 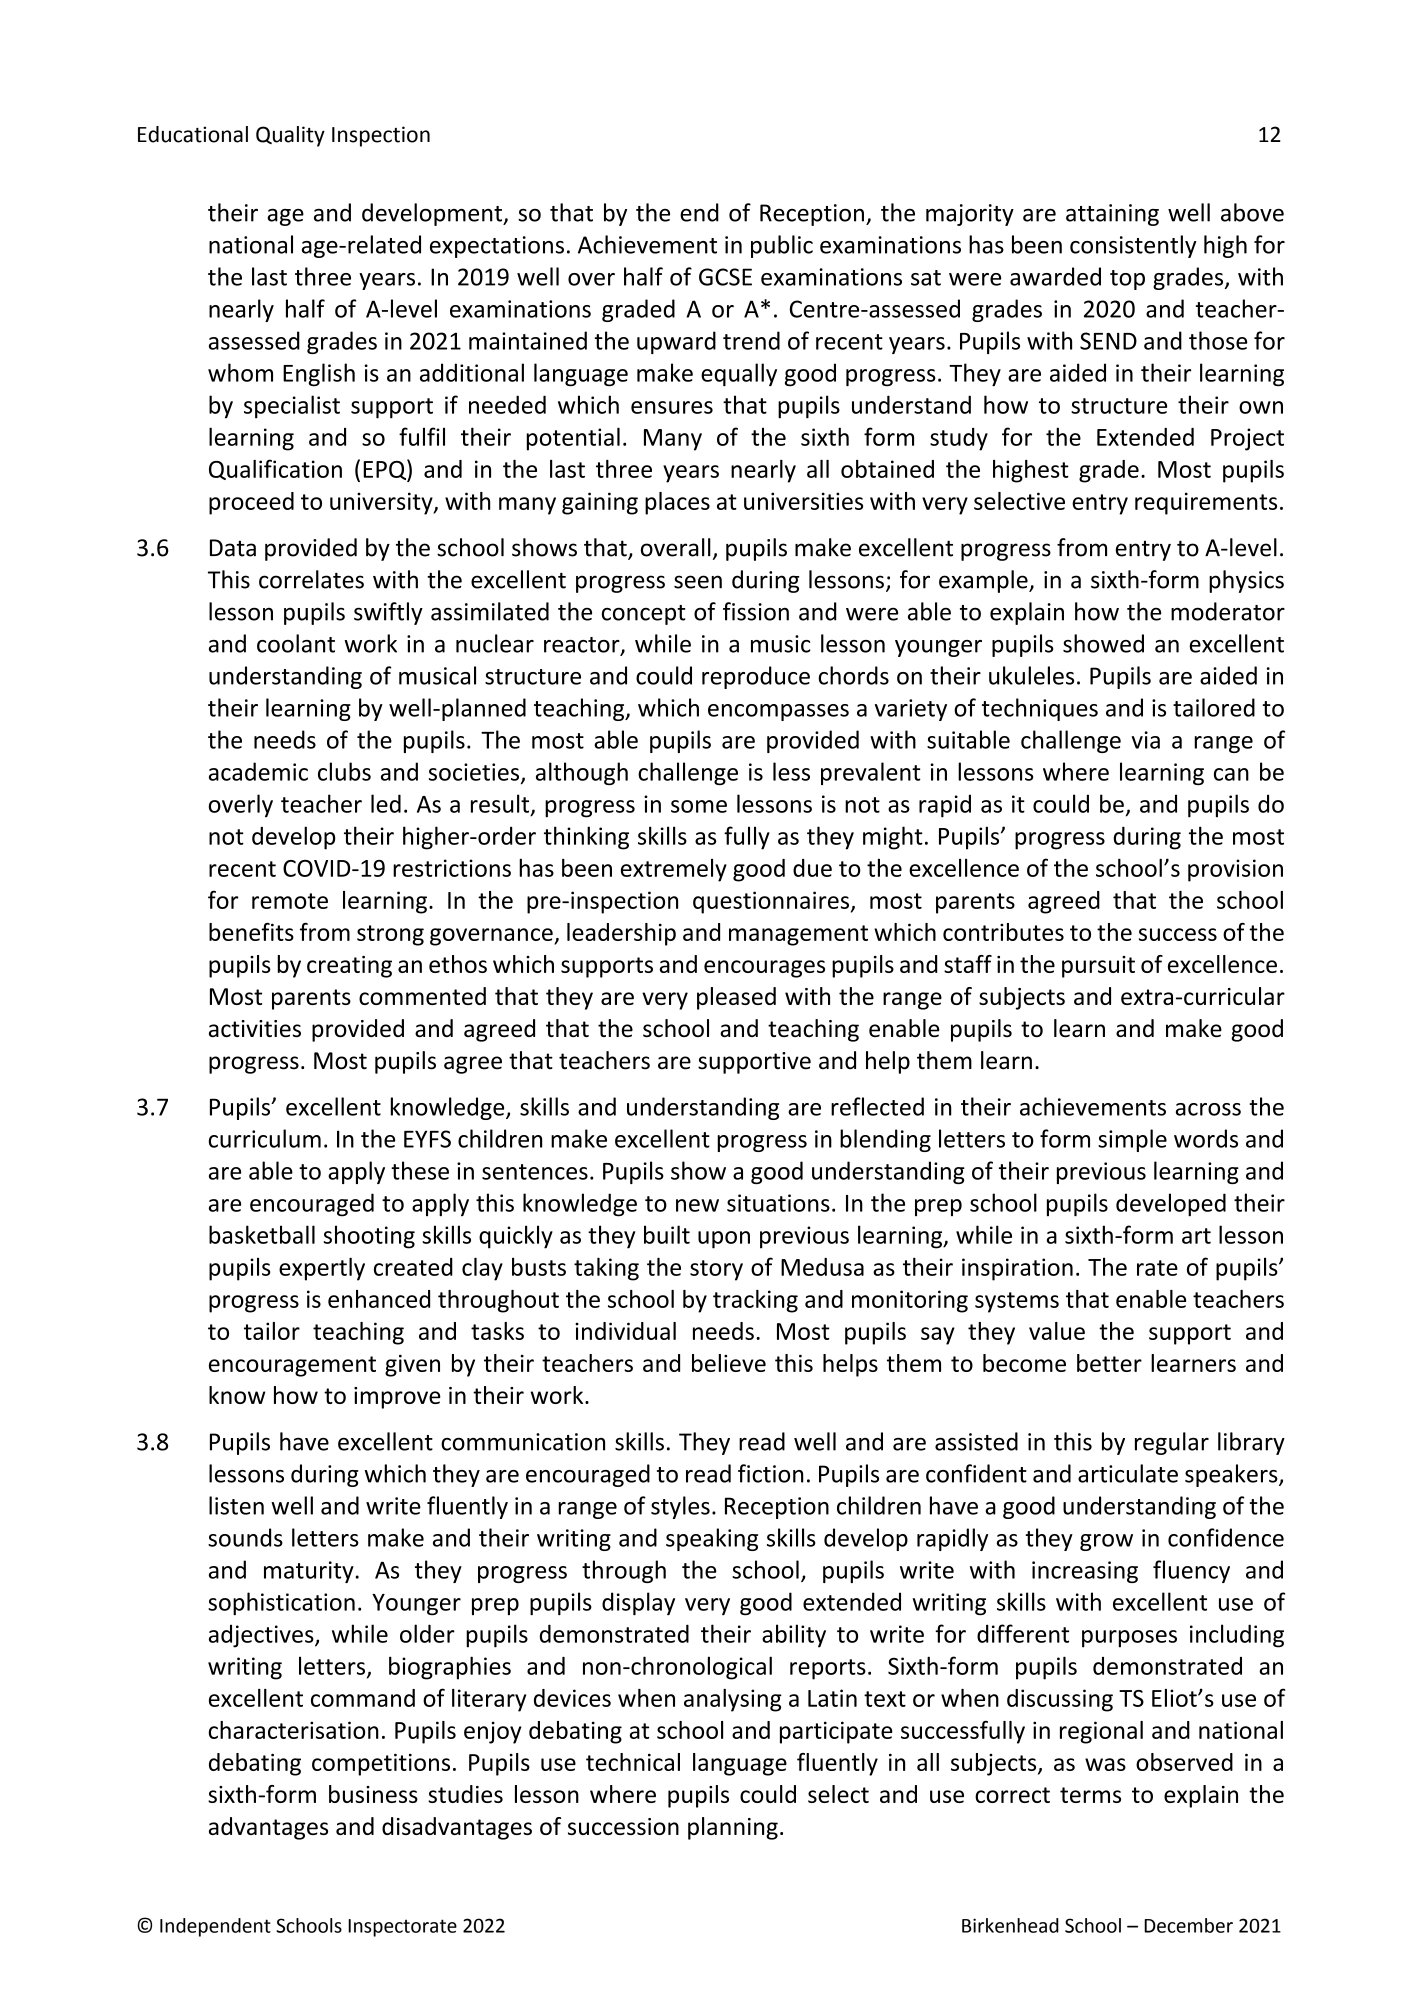 What do you see at coordinates (369, 1237) in the document?
I see `shooting` at bounding box center [369, 1237].
